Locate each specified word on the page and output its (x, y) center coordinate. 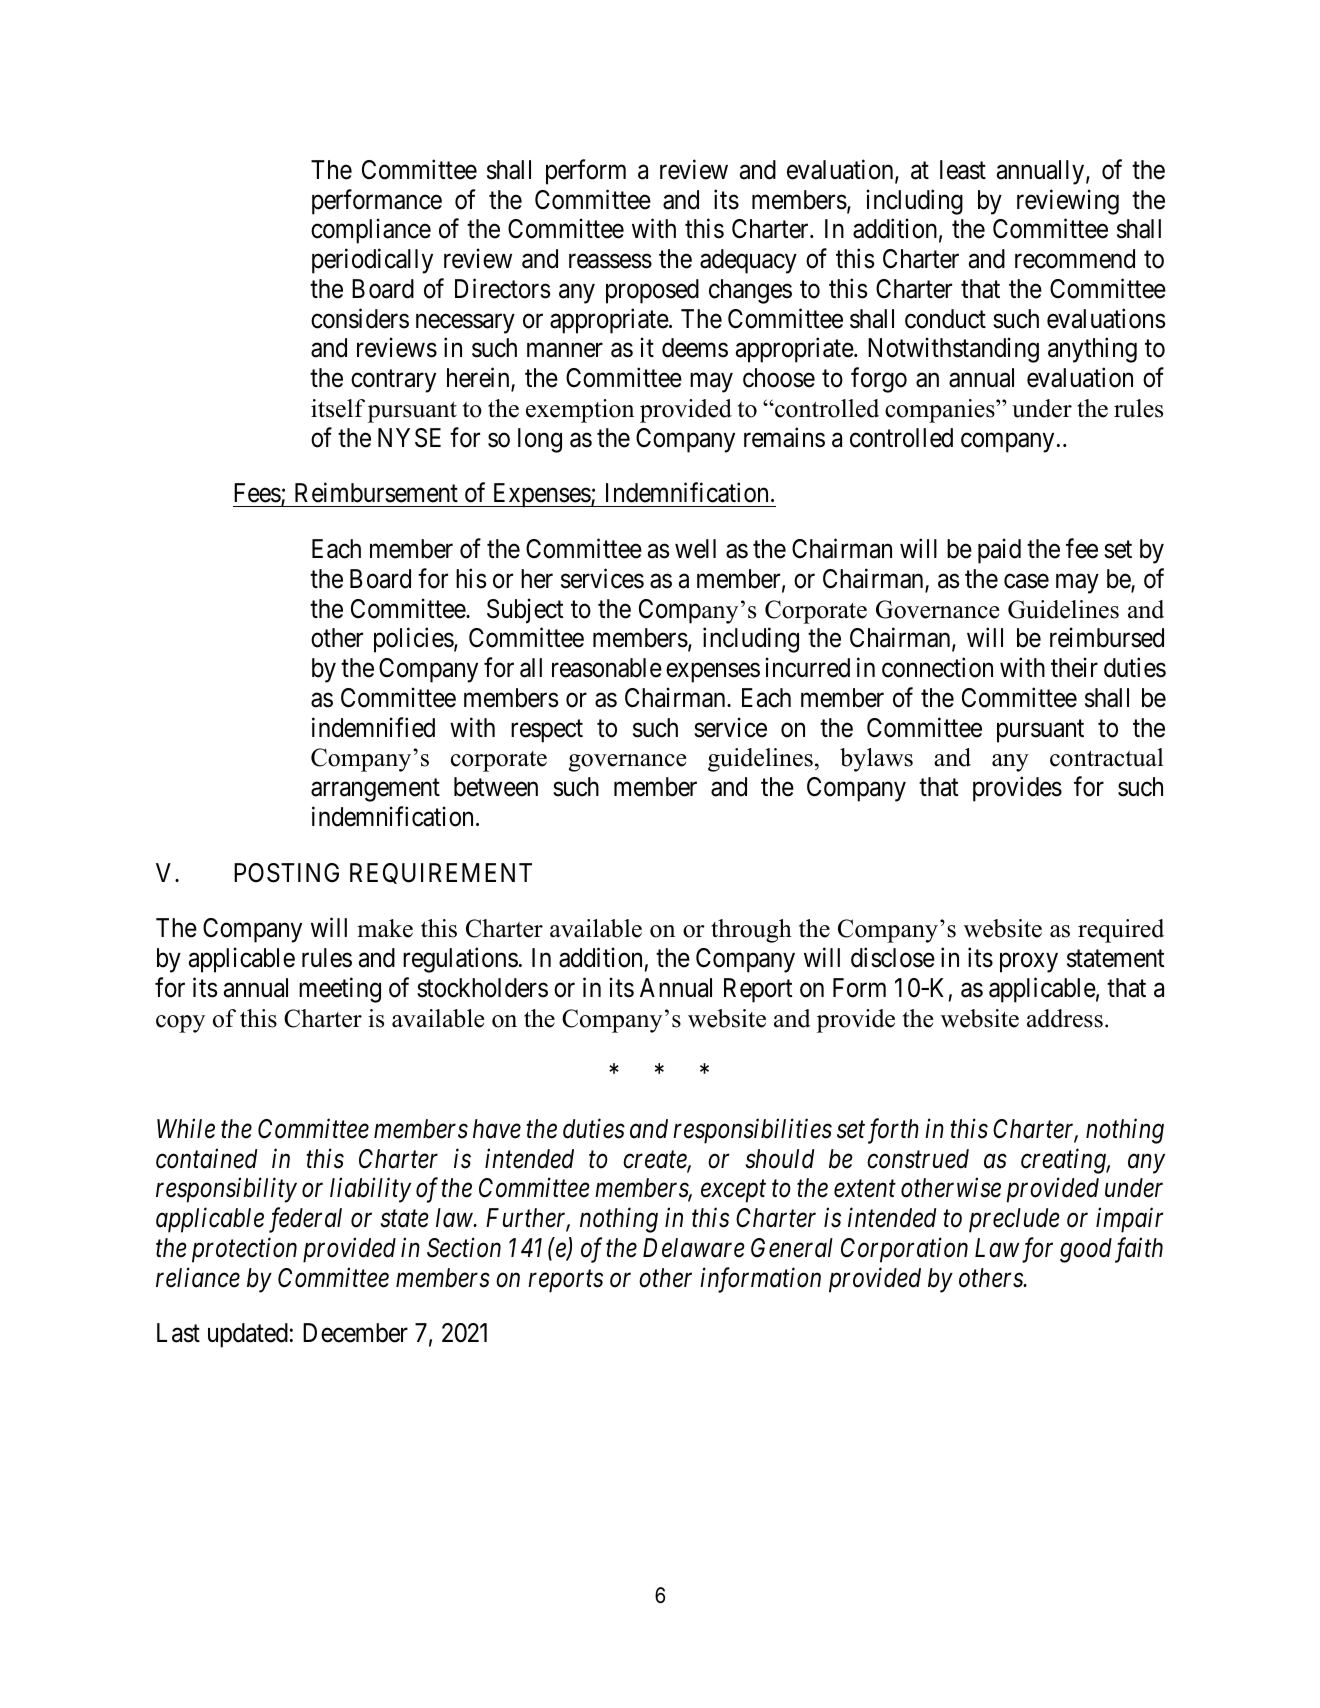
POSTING (286, 873)
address (1065, 1018)
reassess (610, 261)
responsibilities (752, 1131)
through (751, 931)
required (1121, 931)
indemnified (373, 727)
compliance (371, 231)
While (186, 1128)
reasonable (607, 668)
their (1074, 667)
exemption (580, 411)
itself (338, 408)
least (963, 170)
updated (248, 1335)
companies (941, 411)
